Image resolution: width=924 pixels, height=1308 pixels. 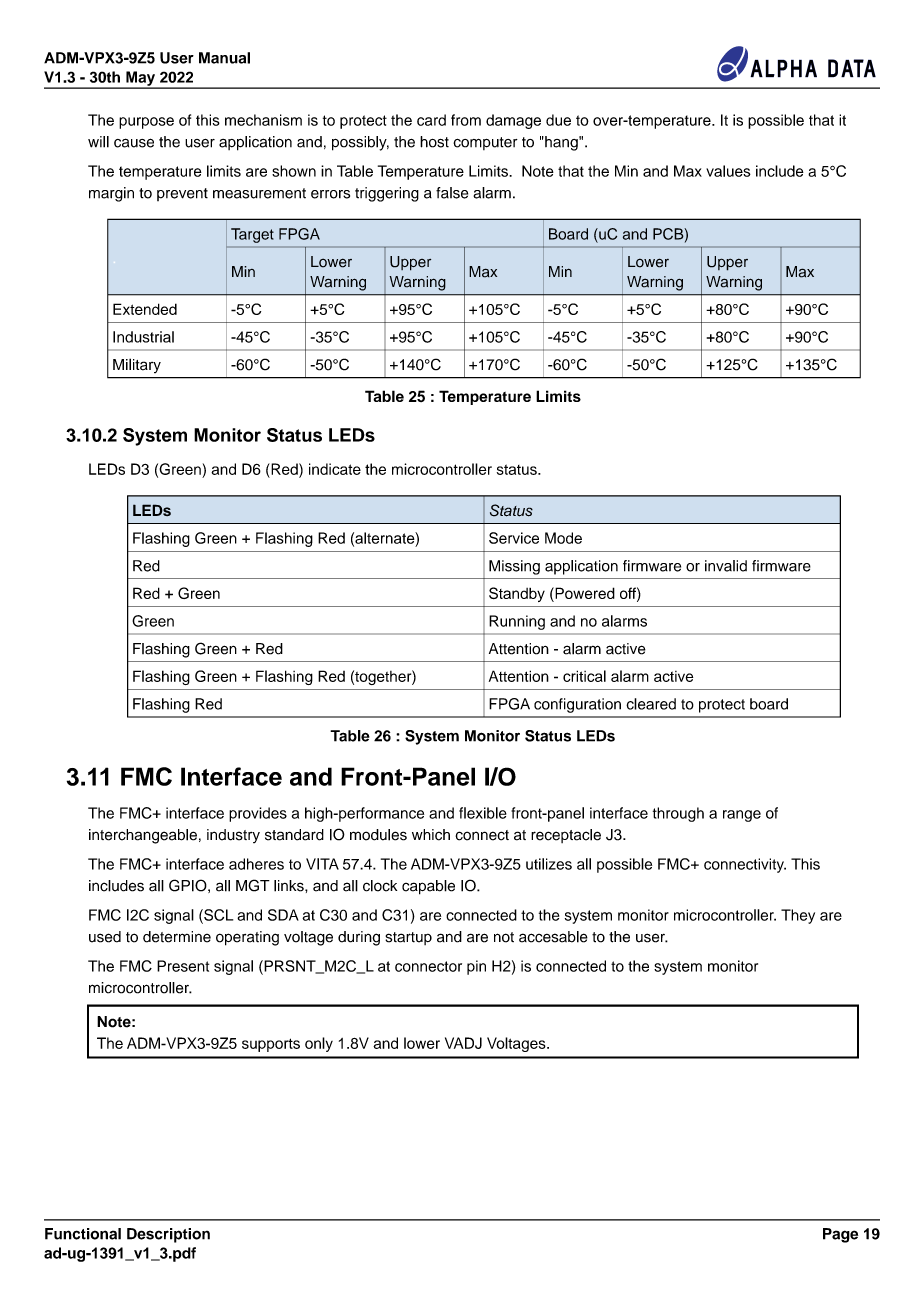 I want to click on invalid, so click(x=726, y=566).
